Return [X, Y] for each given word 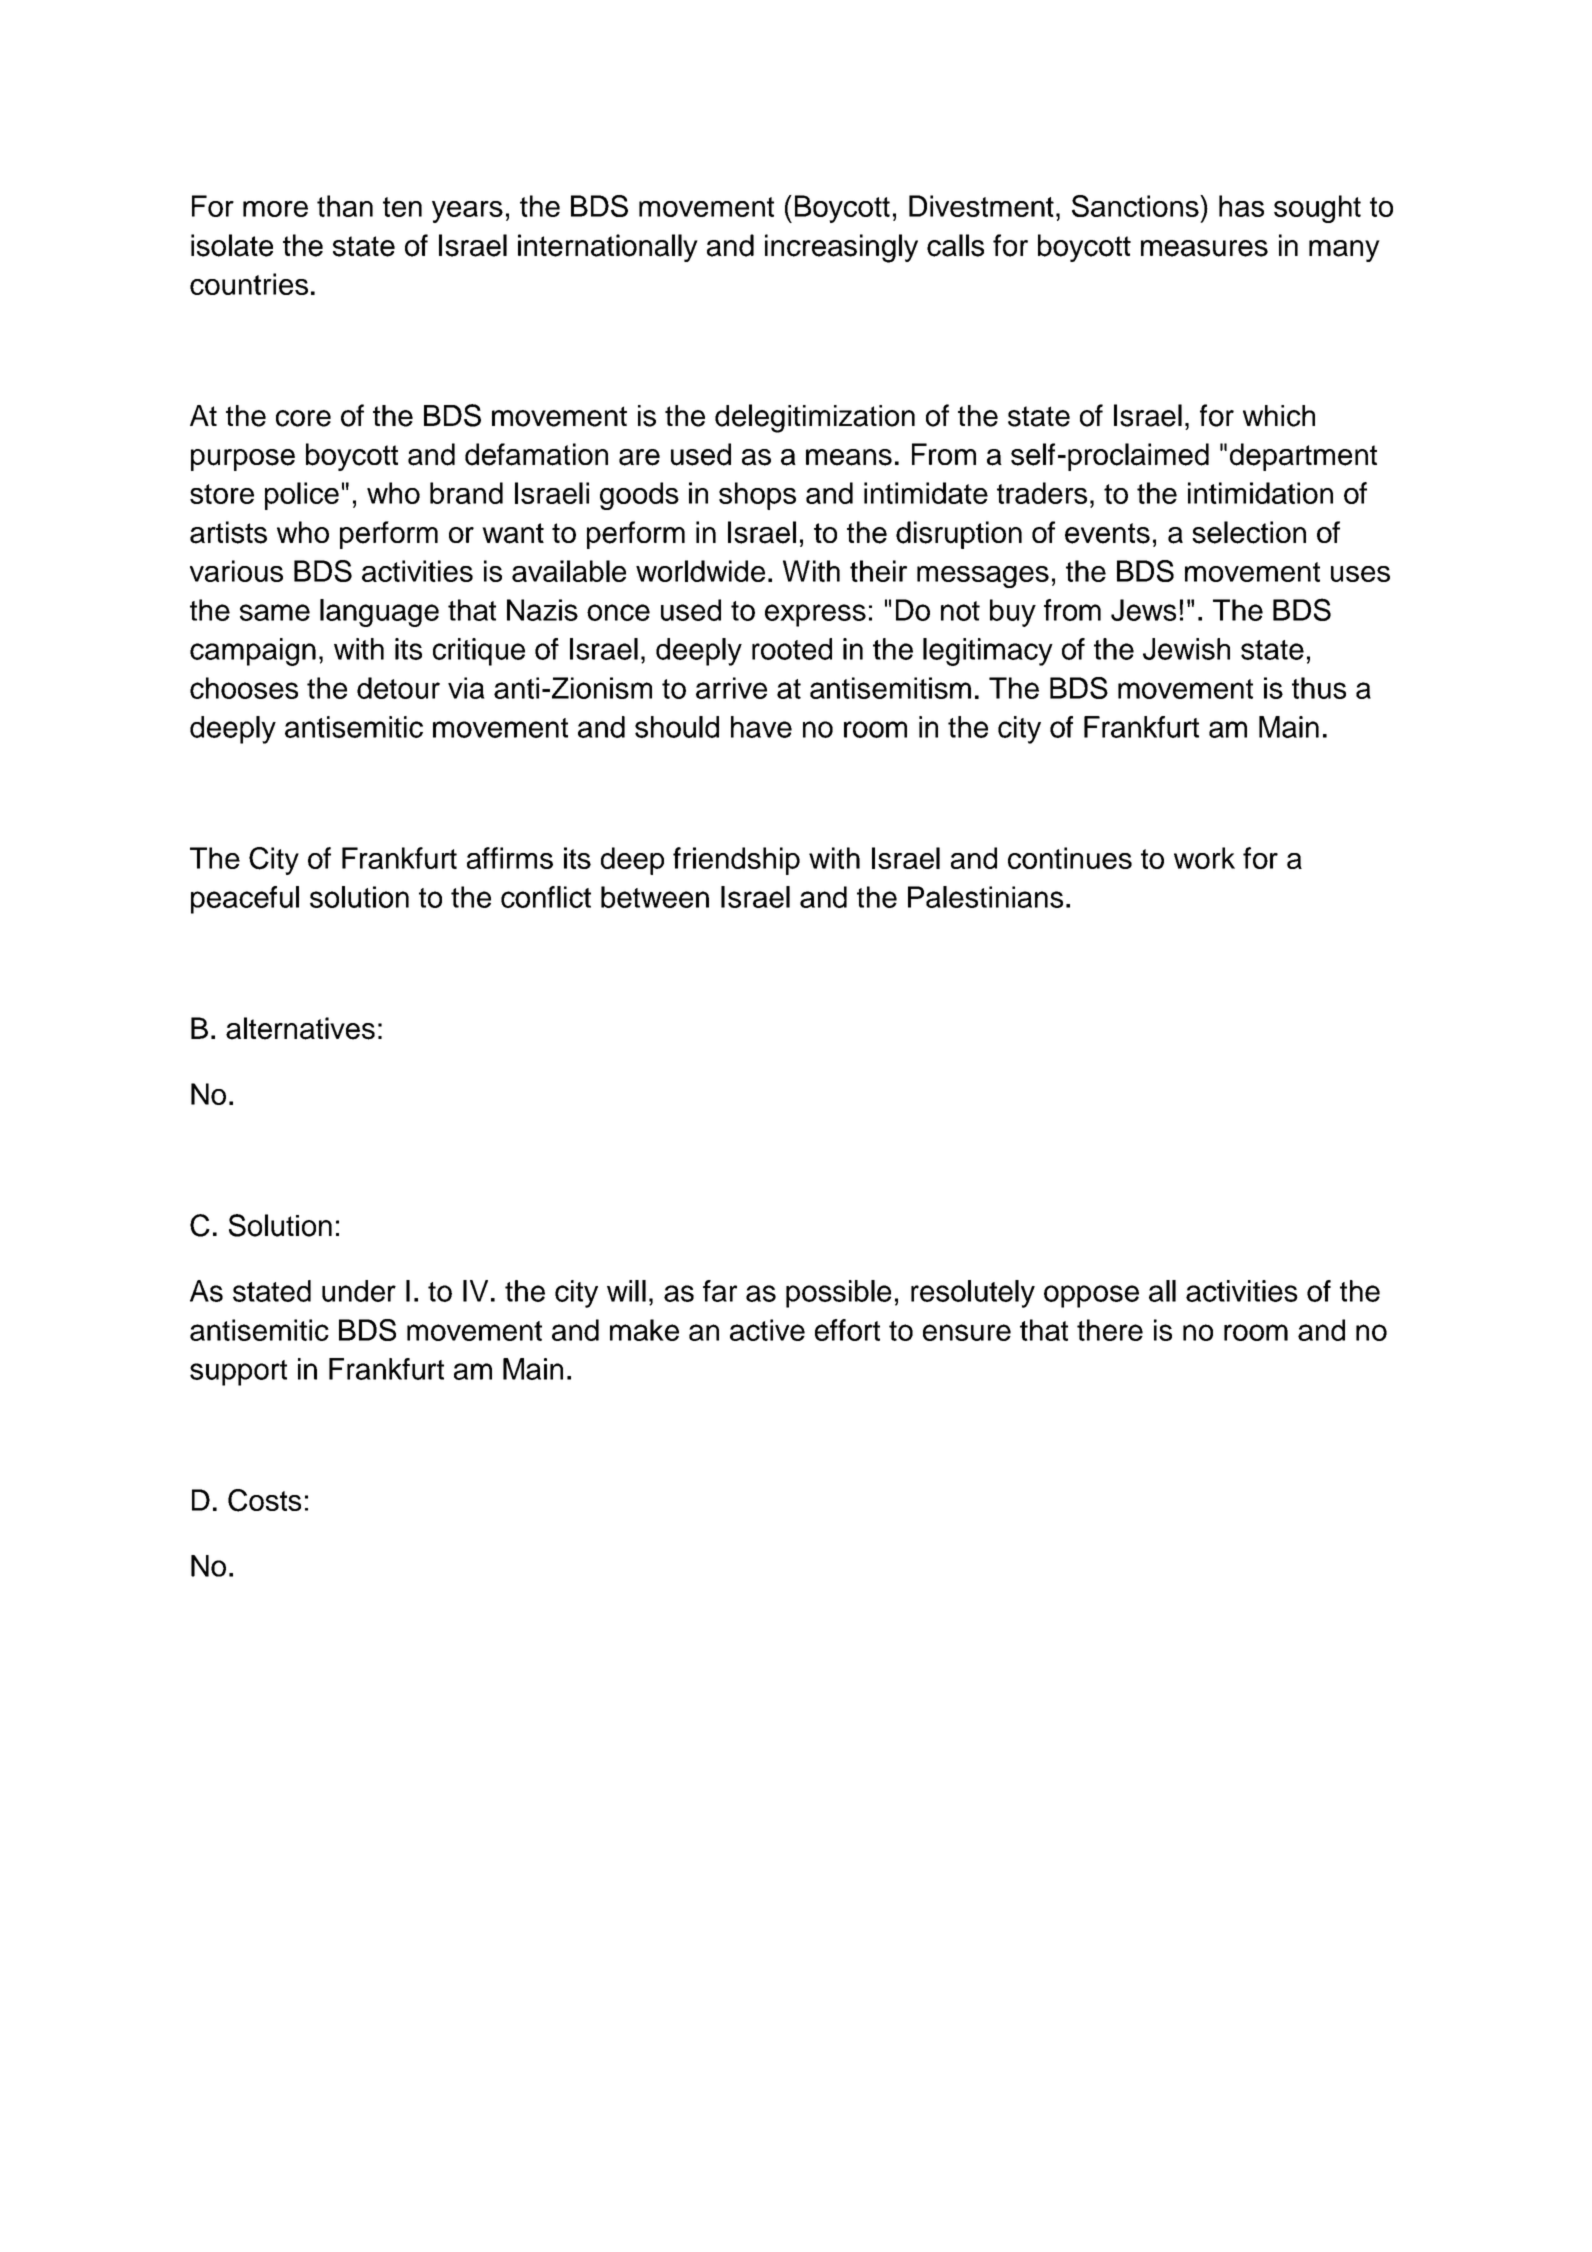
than [345, 206]
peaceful [245, 900]
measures [1204, 248]
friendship [736, 861]
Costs [264, 1500]
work [1204, 858]
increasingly [841, 248]
